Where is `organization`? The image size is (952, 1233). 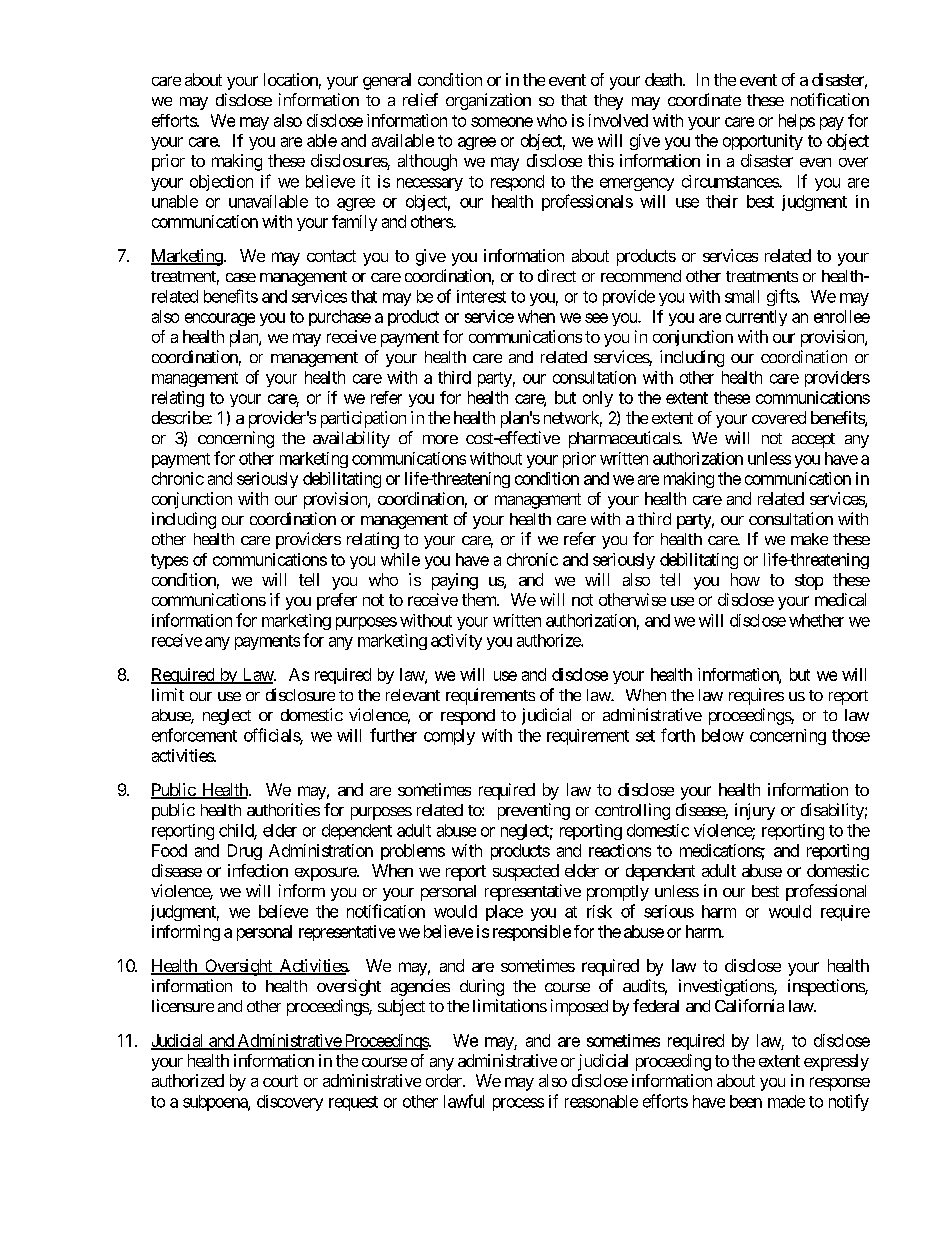 organization is located at coordinates (488, 101).
